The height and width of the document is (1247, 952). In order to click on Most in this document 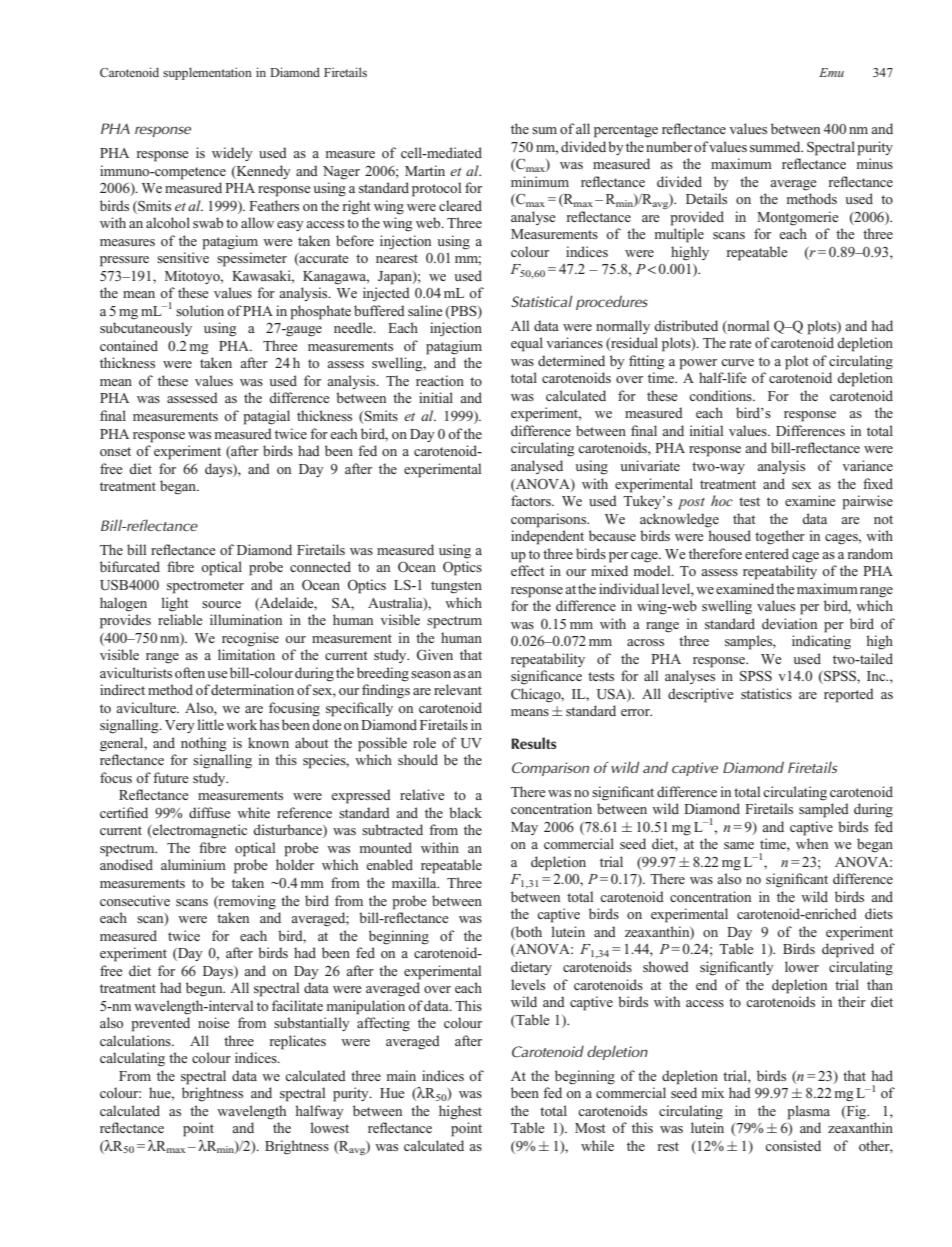, I will do `click(590, 1128)`.
